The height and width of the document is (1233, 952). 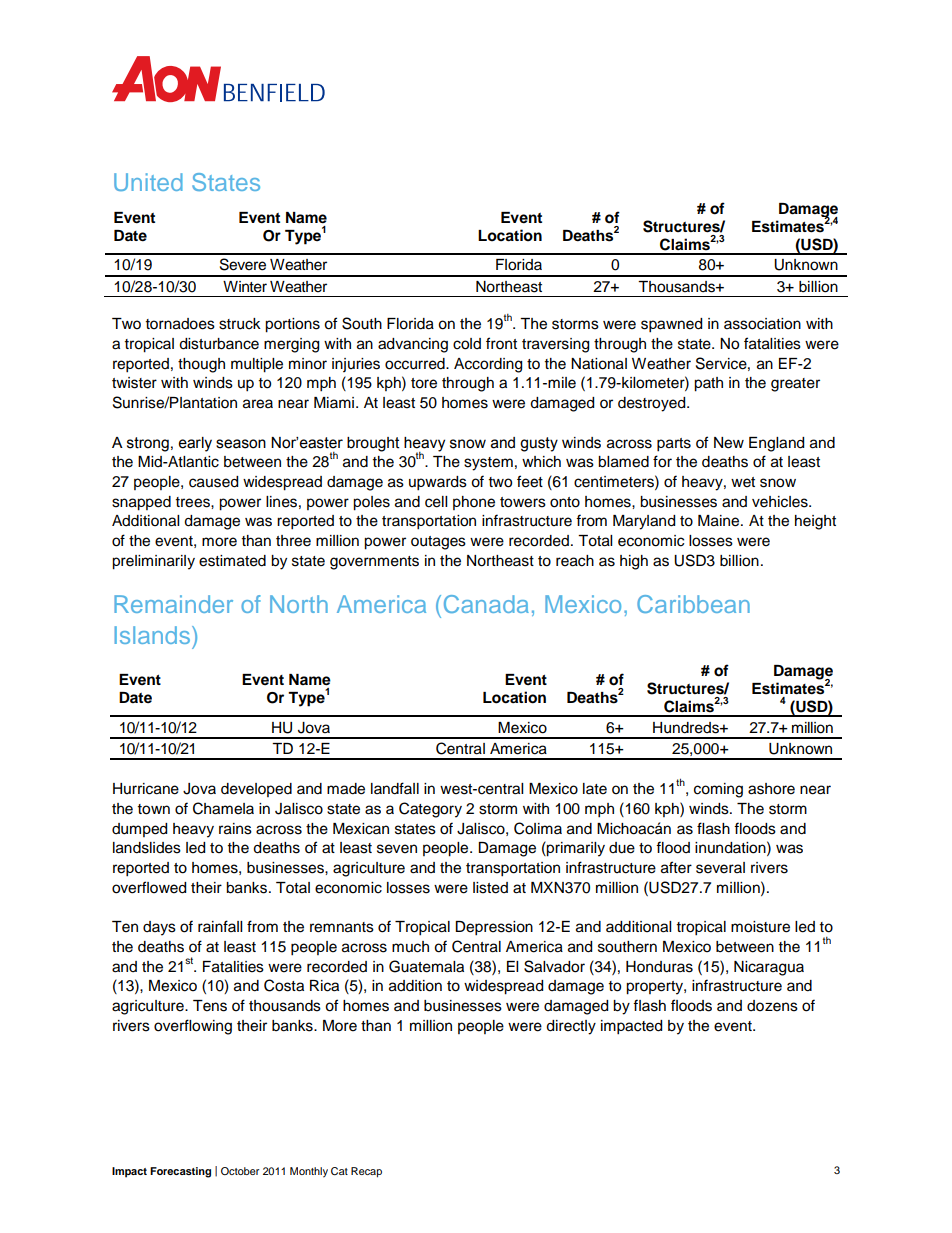 What do you see at coordinates (762, 324) in the document?
I see `association` at bounding box center [762, 324].
